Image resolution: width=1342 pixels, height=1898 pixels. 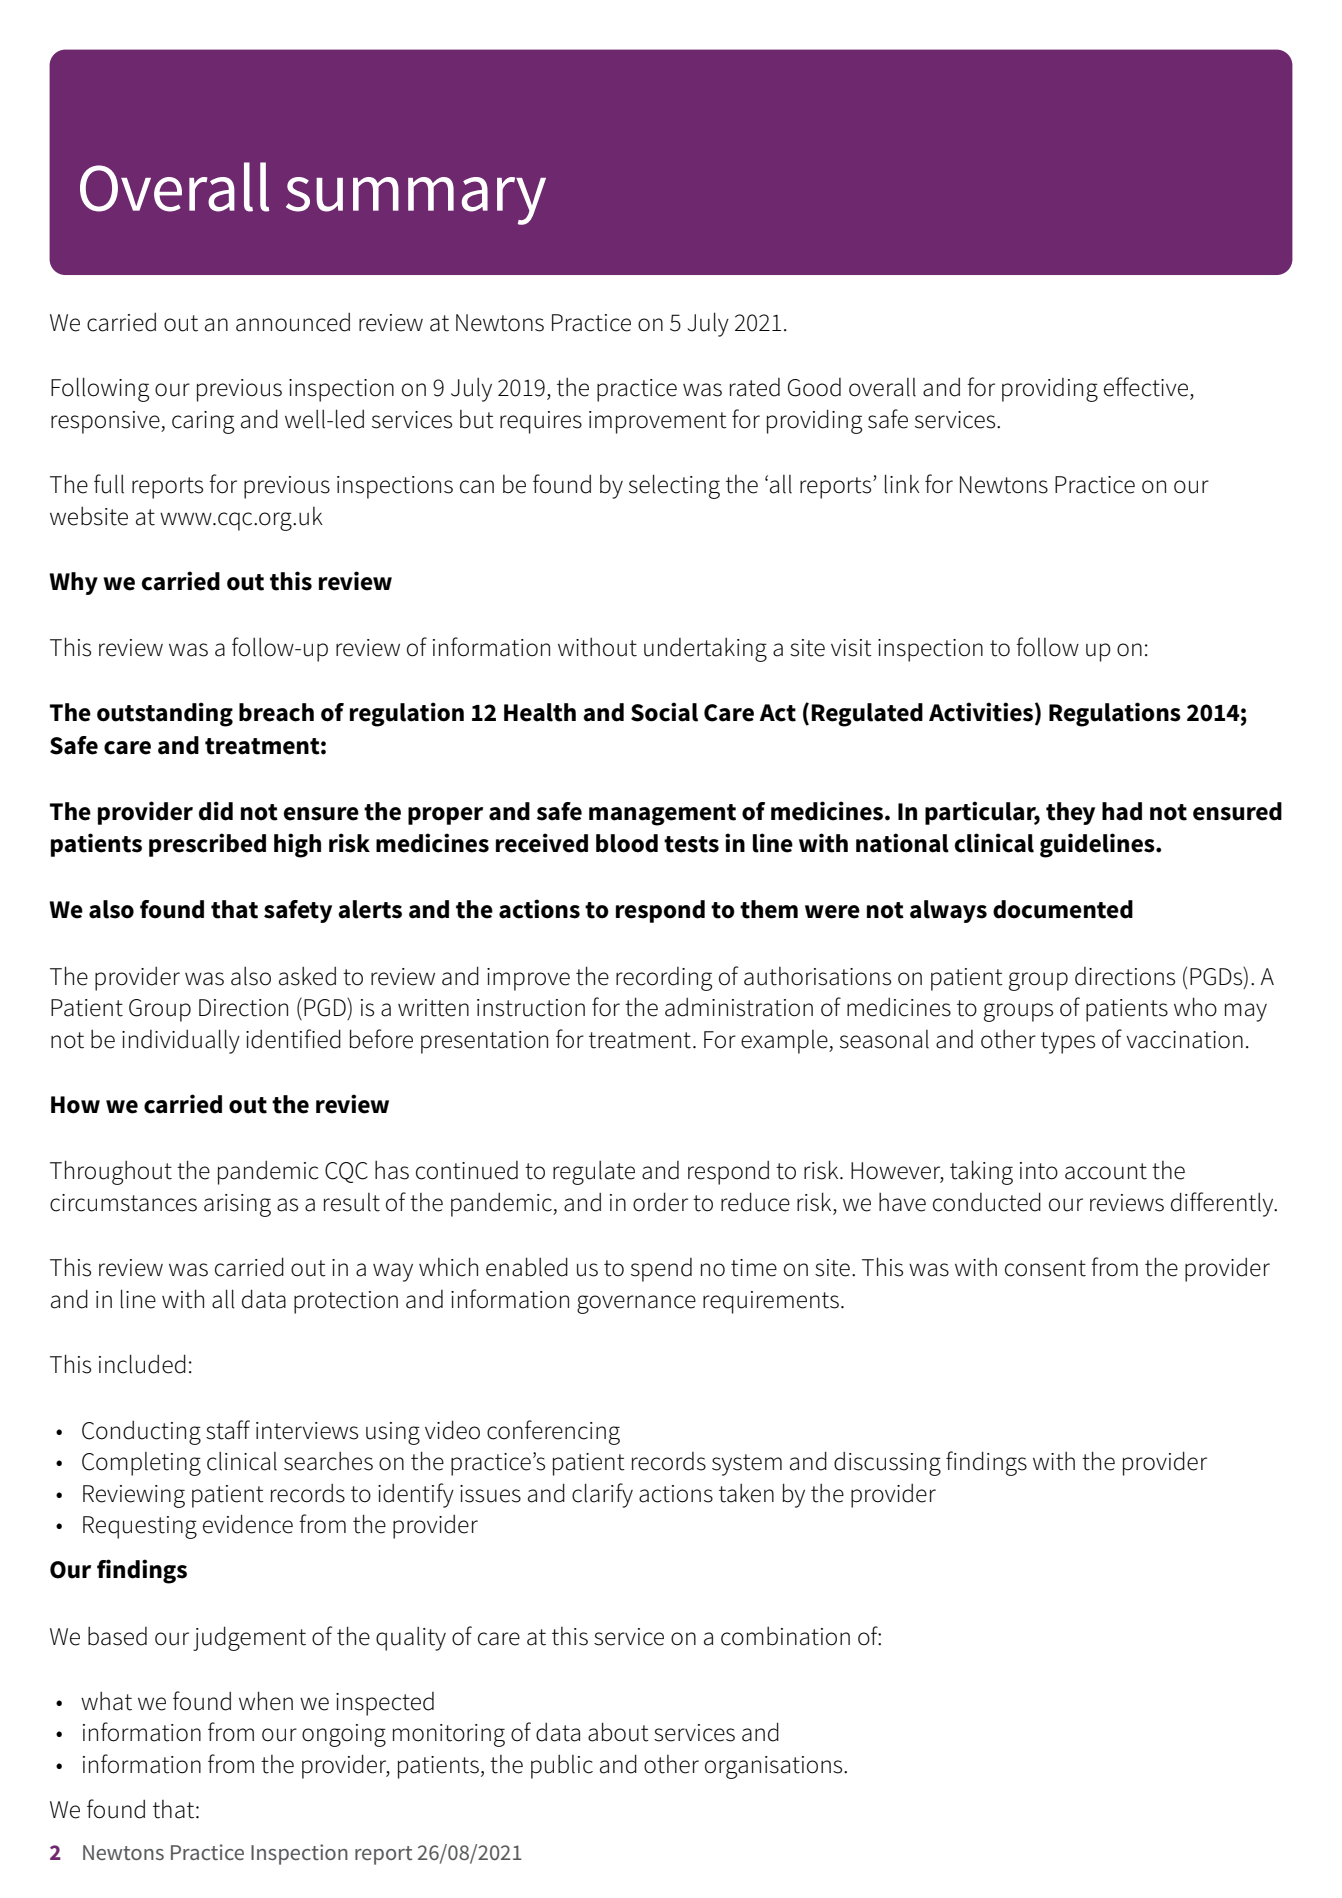 I want to click on Why, so click(x=73, y=583).
